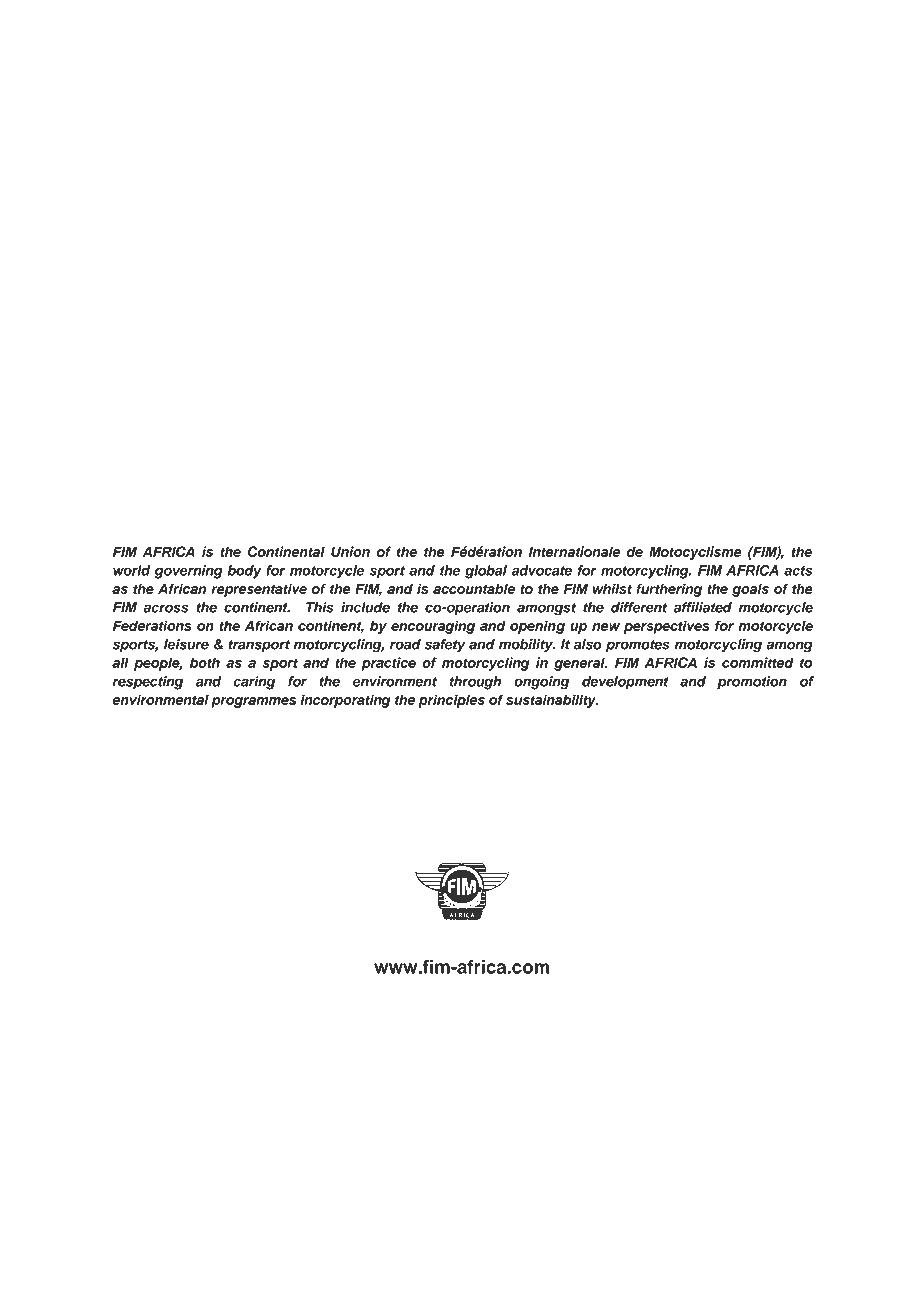 The image size is (924, 1308). I want to click on governing, so click(188, 572).
